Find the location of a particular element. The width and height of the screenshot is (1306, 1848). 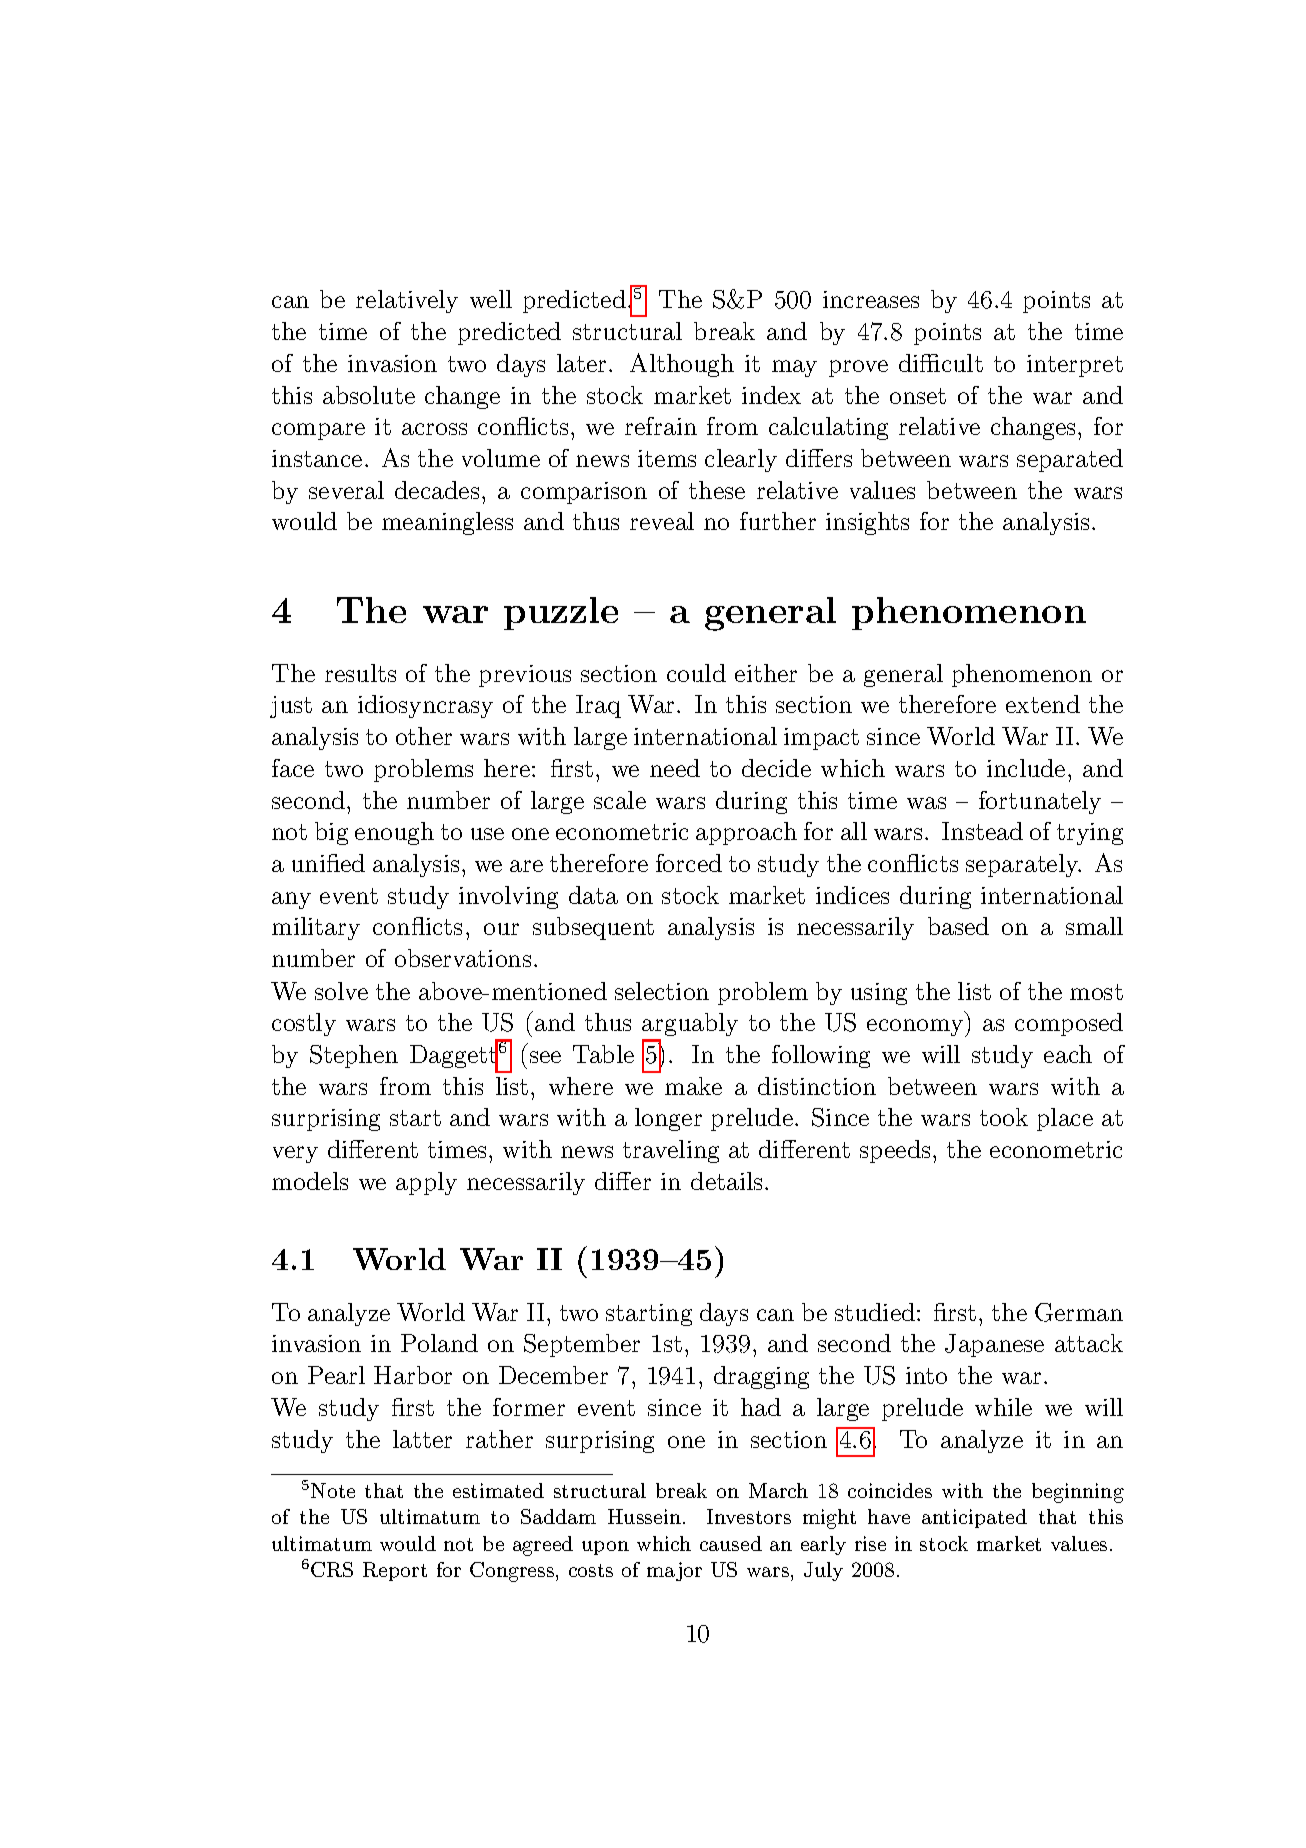

Although is located at coordinates (682, 365).
